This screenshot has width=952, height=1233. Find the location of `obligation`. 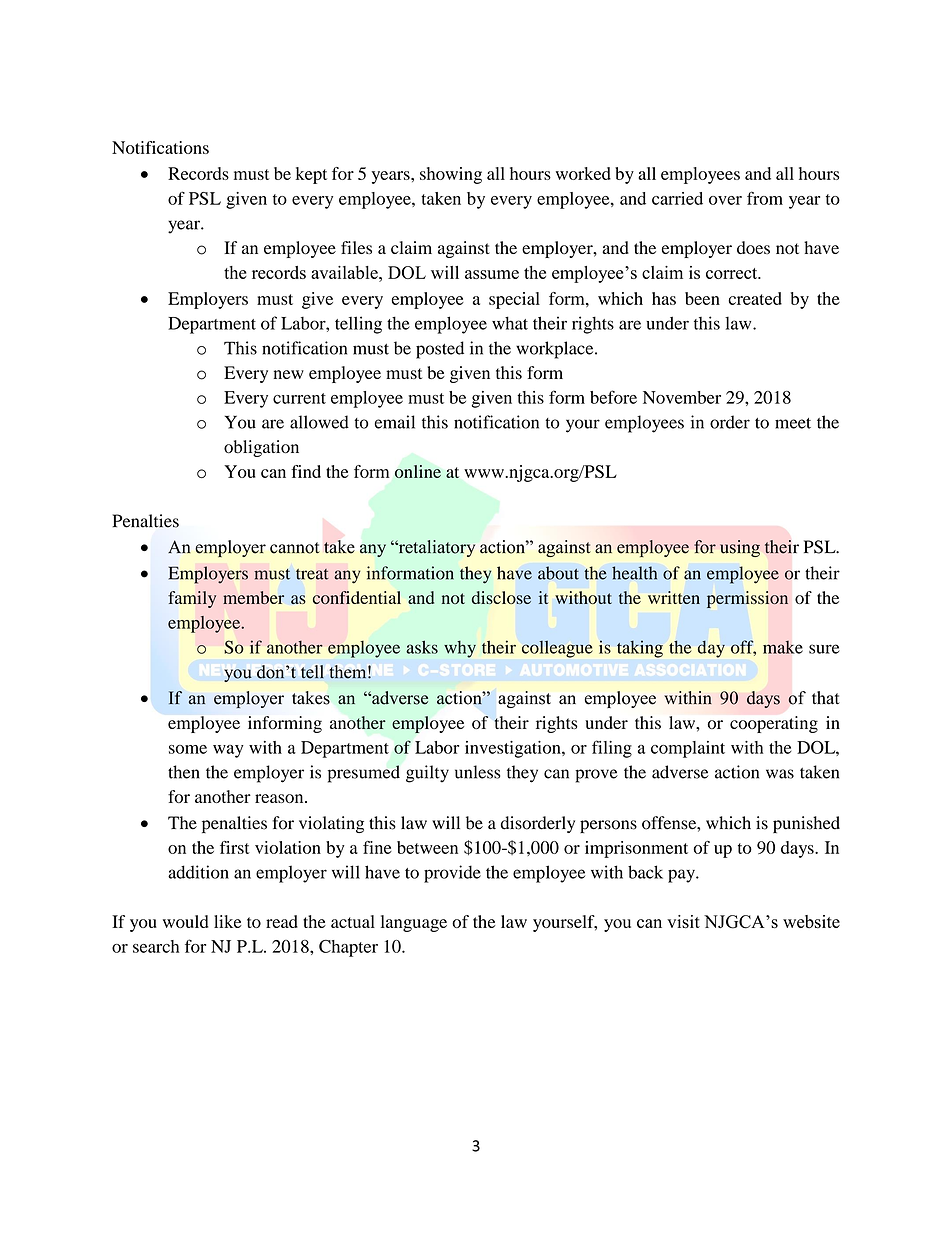

obligation is located at coordinates (261, 448).
